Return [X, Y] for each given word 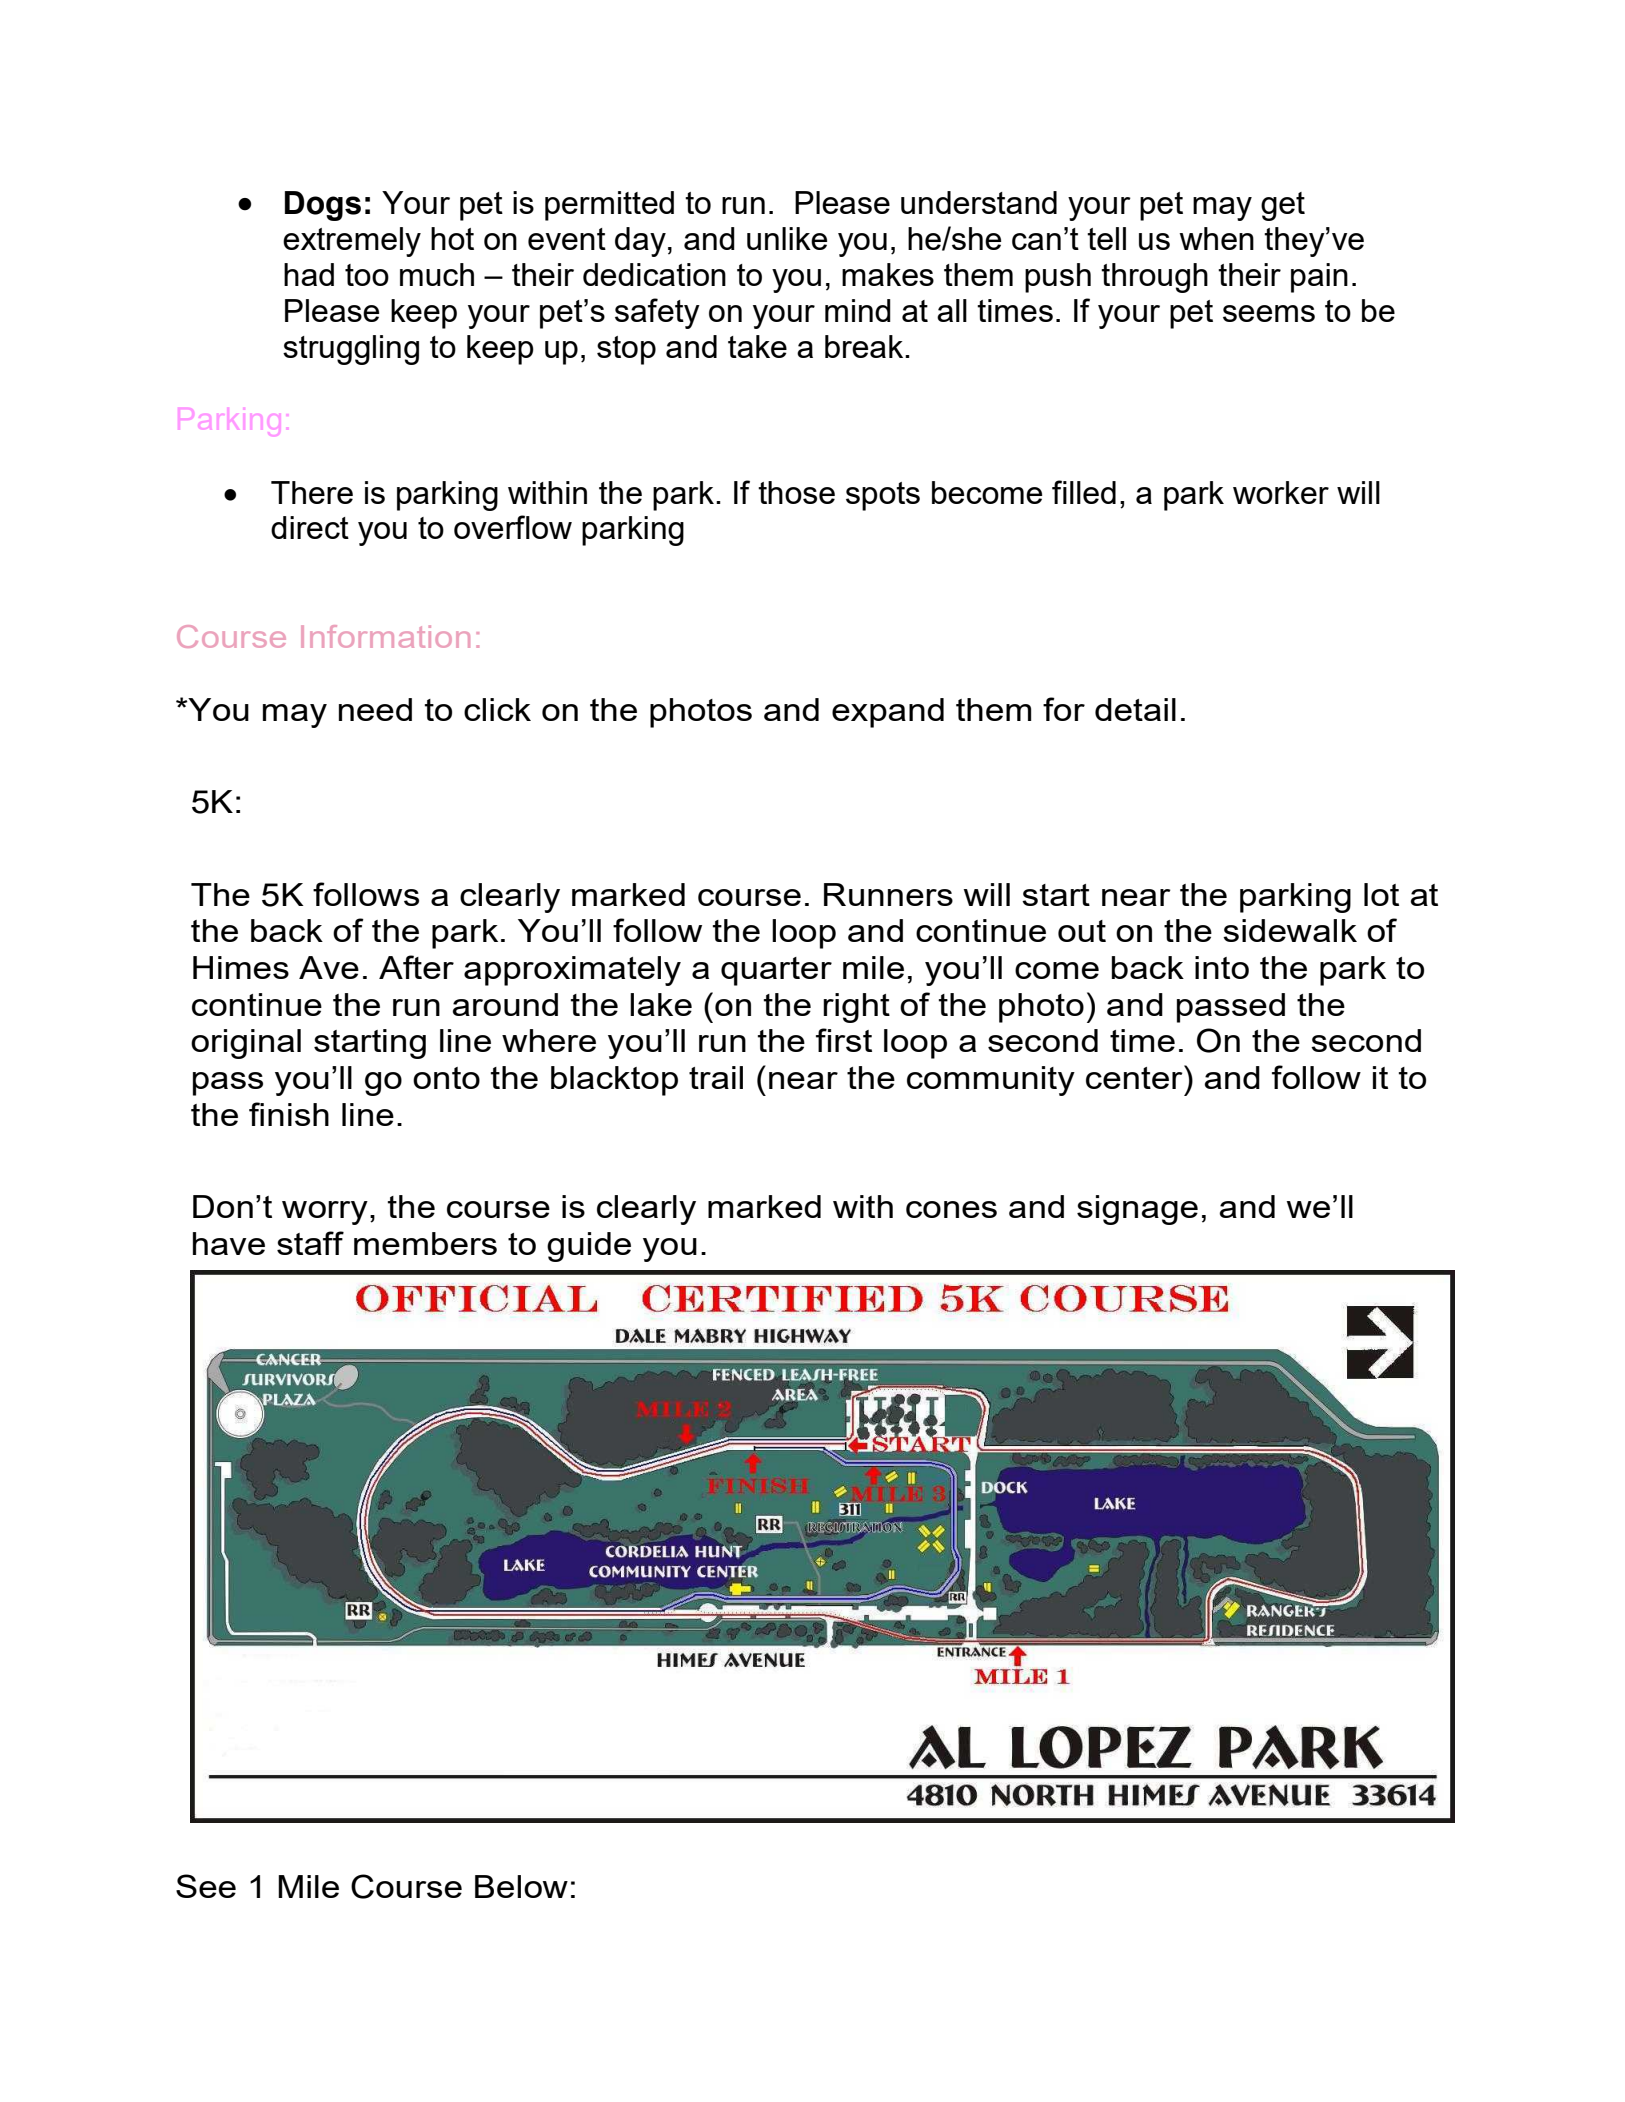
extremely [352, 242]
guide [589, 1247]
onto [446, 1078]
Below [521, 1886]
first [844, 1040]
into [1222, 967]
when [1216, 238]
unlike [787, 238]
